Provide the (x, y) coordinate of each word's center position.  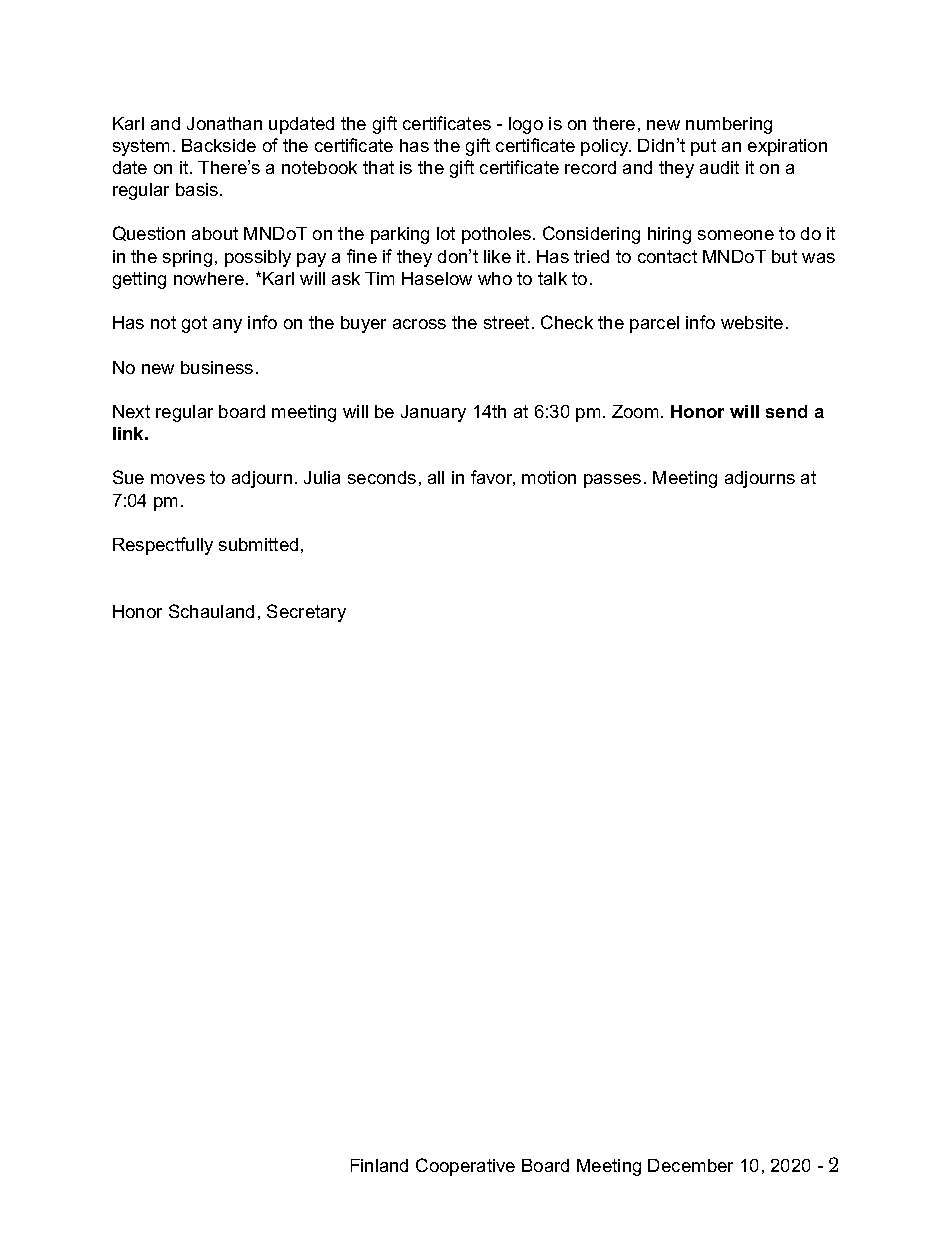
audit (719, 167)
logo (526, 125)
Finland (379, 1165)
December (690, 1165)
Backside (219, 145)
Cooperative (465, 1167)
